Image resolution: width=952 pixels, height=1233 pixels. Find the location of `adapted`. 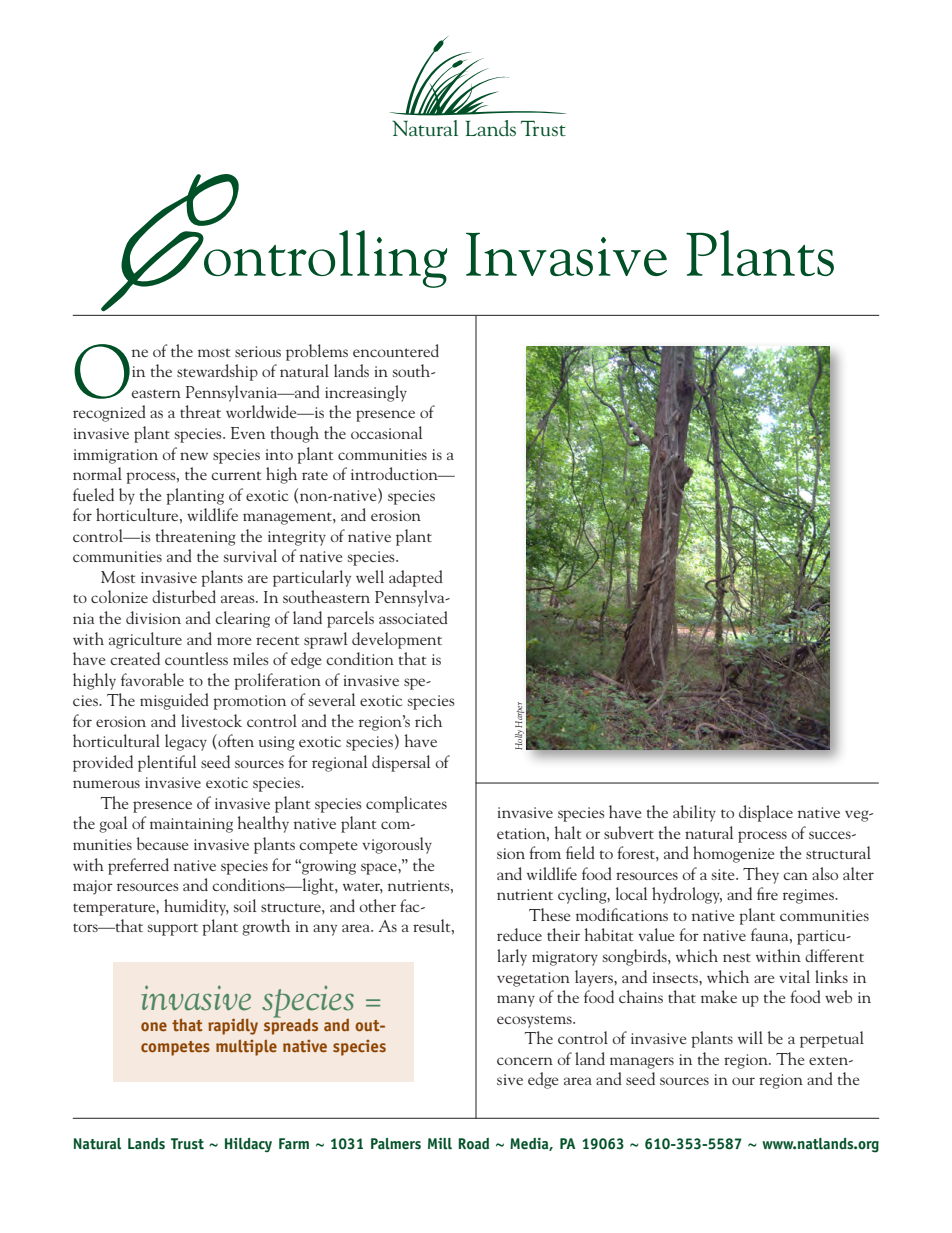

adapted is located at coordinates (416, 578).
